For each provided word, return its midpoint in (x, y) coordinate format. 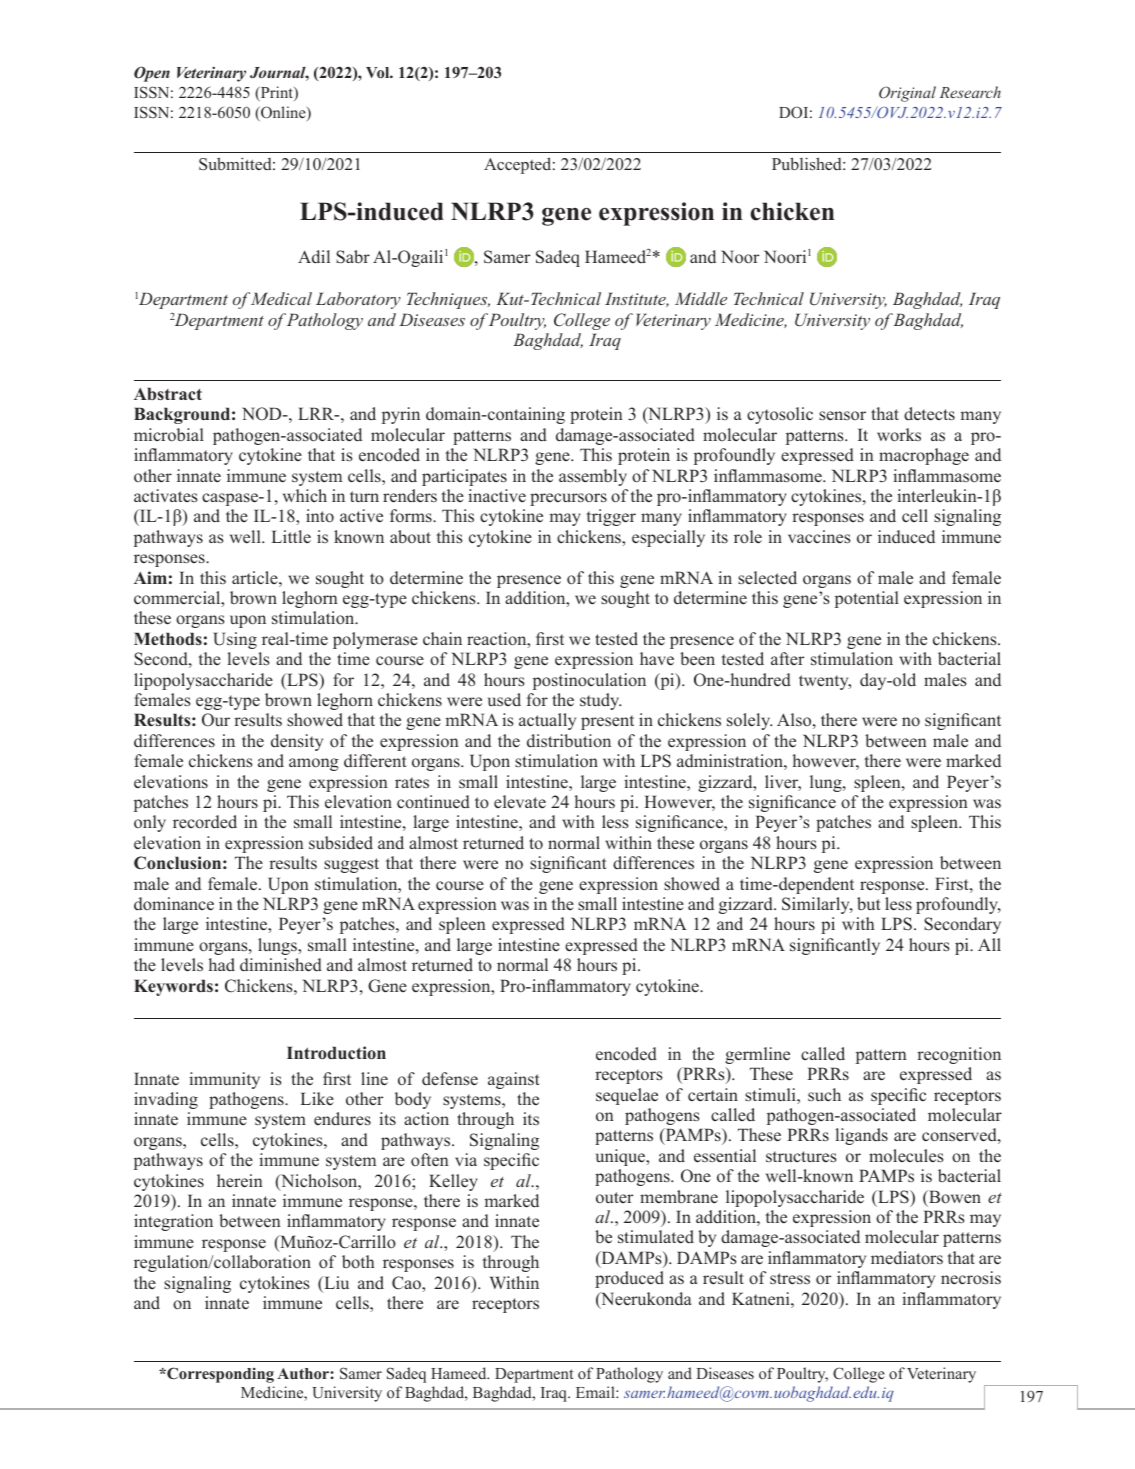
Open (152, 74)
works (899, 435)
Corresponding (219, 1375)
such (824, 1094)
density (297, 742)
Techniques (448, 300)
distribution (569, 741)
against (514, 1080)
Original (907, 94)
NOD (263, 414)
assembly (593, 477)
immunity (224, 1080)
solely (749, 721)
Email (596, 1392)
